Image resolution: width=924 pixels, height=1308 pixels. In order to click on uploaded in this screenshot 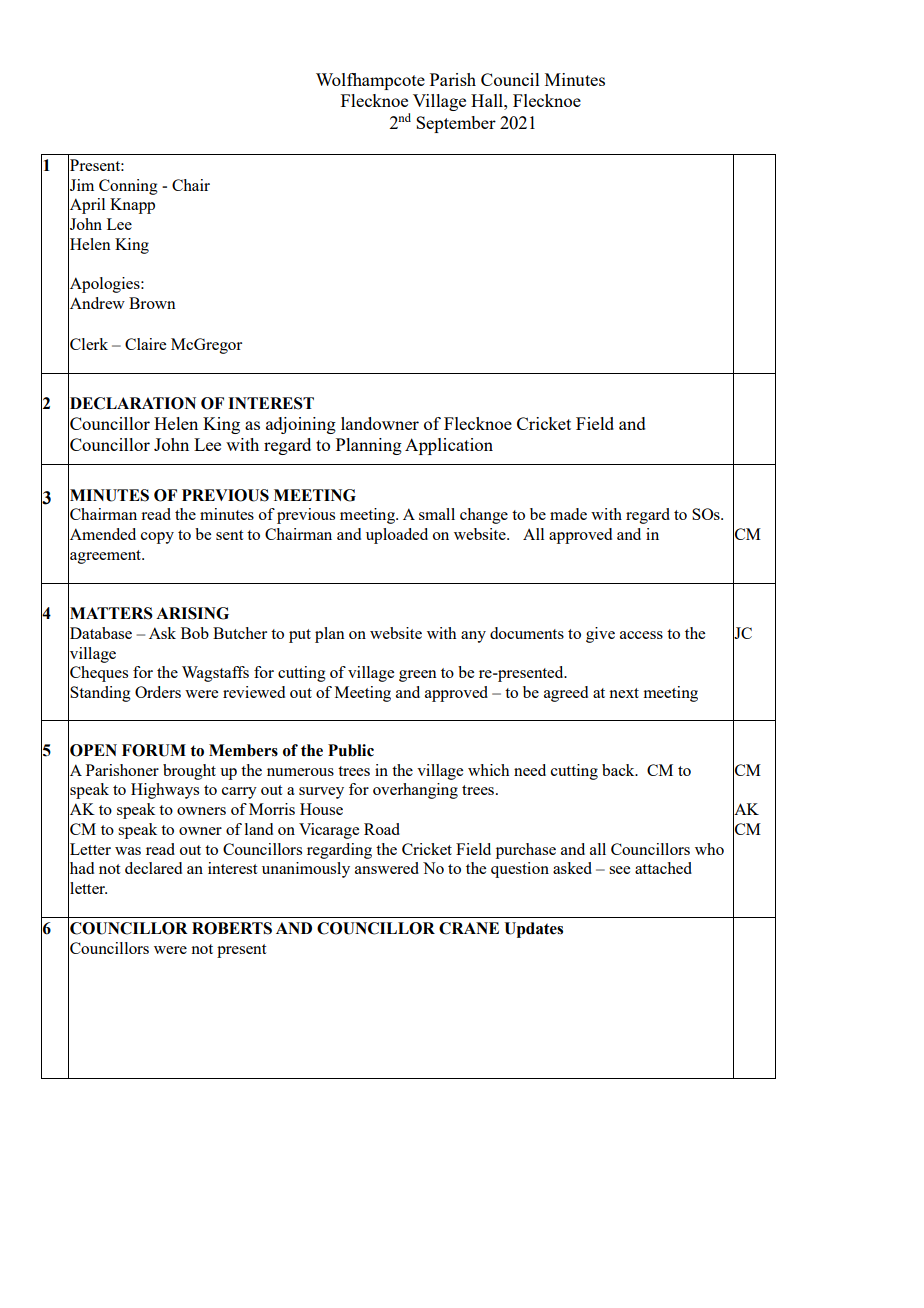, I will do `click(397, 536)`.
